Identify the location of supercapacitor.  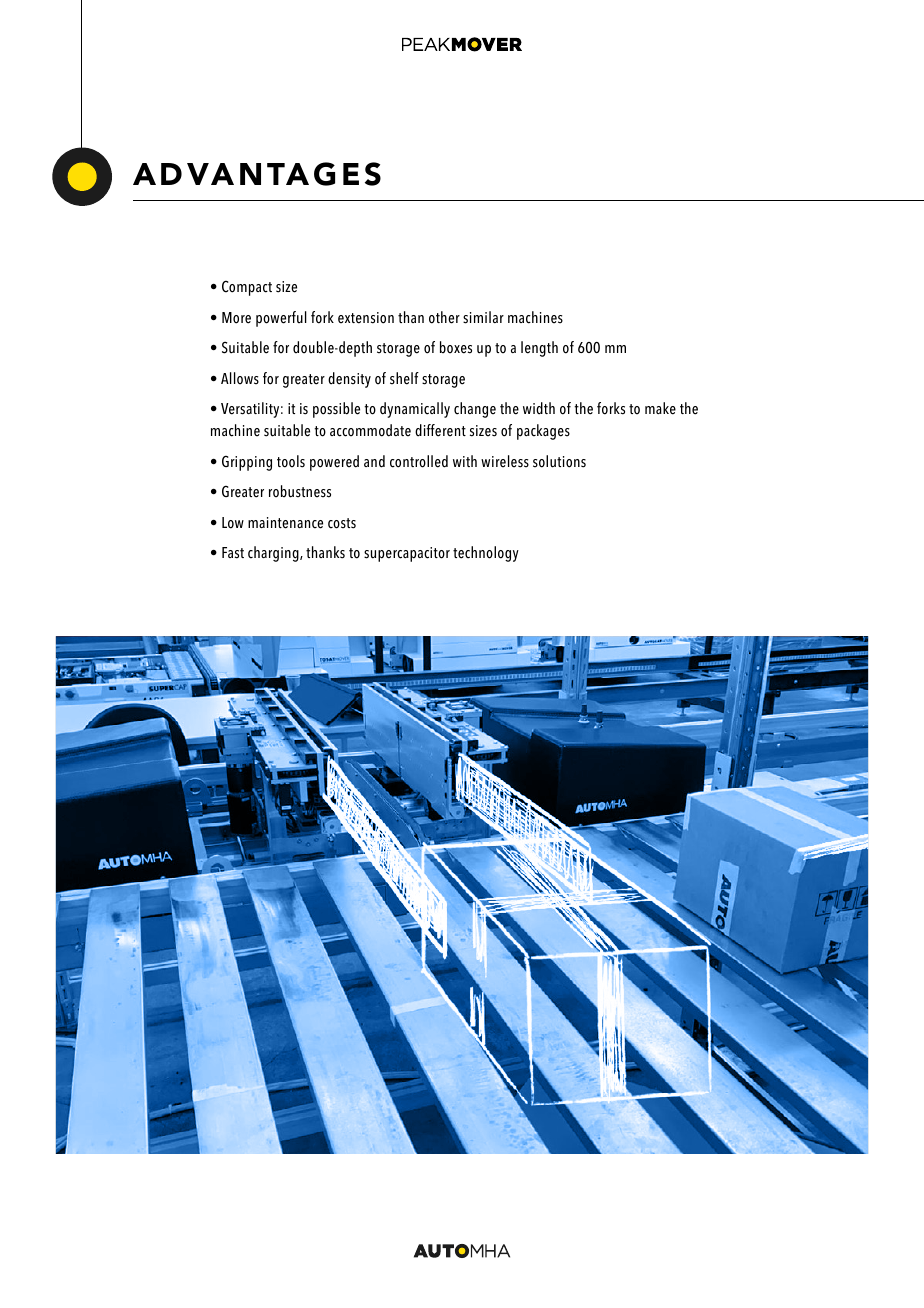
(407, 554).
